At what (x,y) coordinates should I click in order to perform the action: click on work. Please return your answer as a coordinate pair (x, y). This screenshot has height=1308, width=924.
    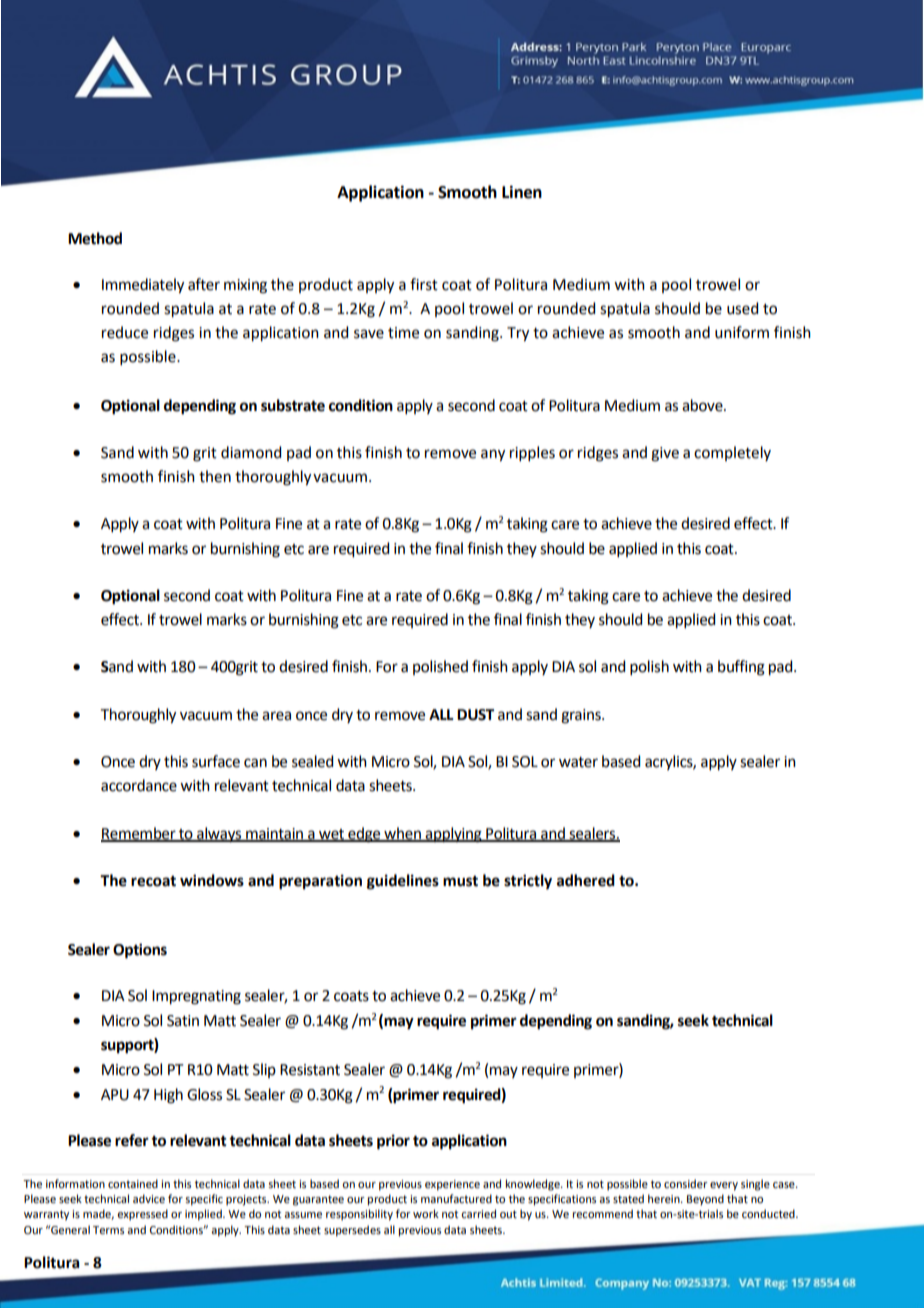
    Looking at the image, I should click on (426, 1213).
